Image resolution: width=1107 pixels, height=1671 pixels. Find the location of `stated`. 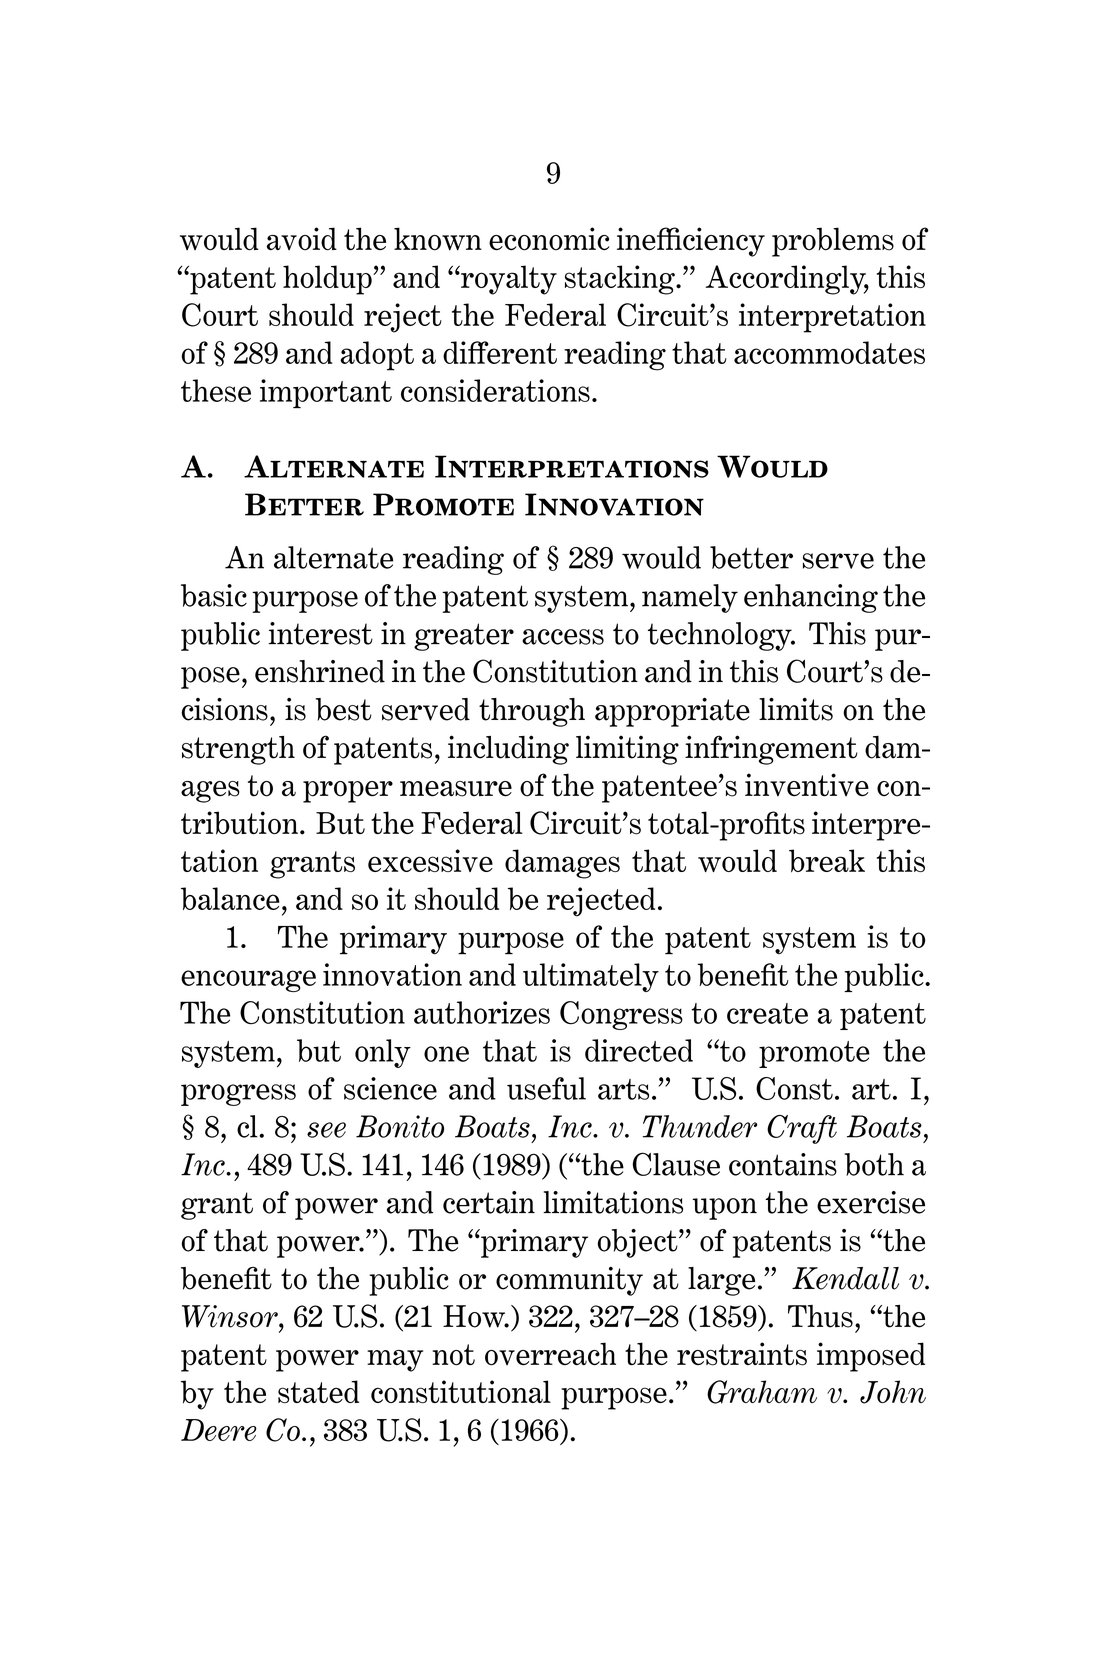

stated is located at coordinates (318, 1391).
